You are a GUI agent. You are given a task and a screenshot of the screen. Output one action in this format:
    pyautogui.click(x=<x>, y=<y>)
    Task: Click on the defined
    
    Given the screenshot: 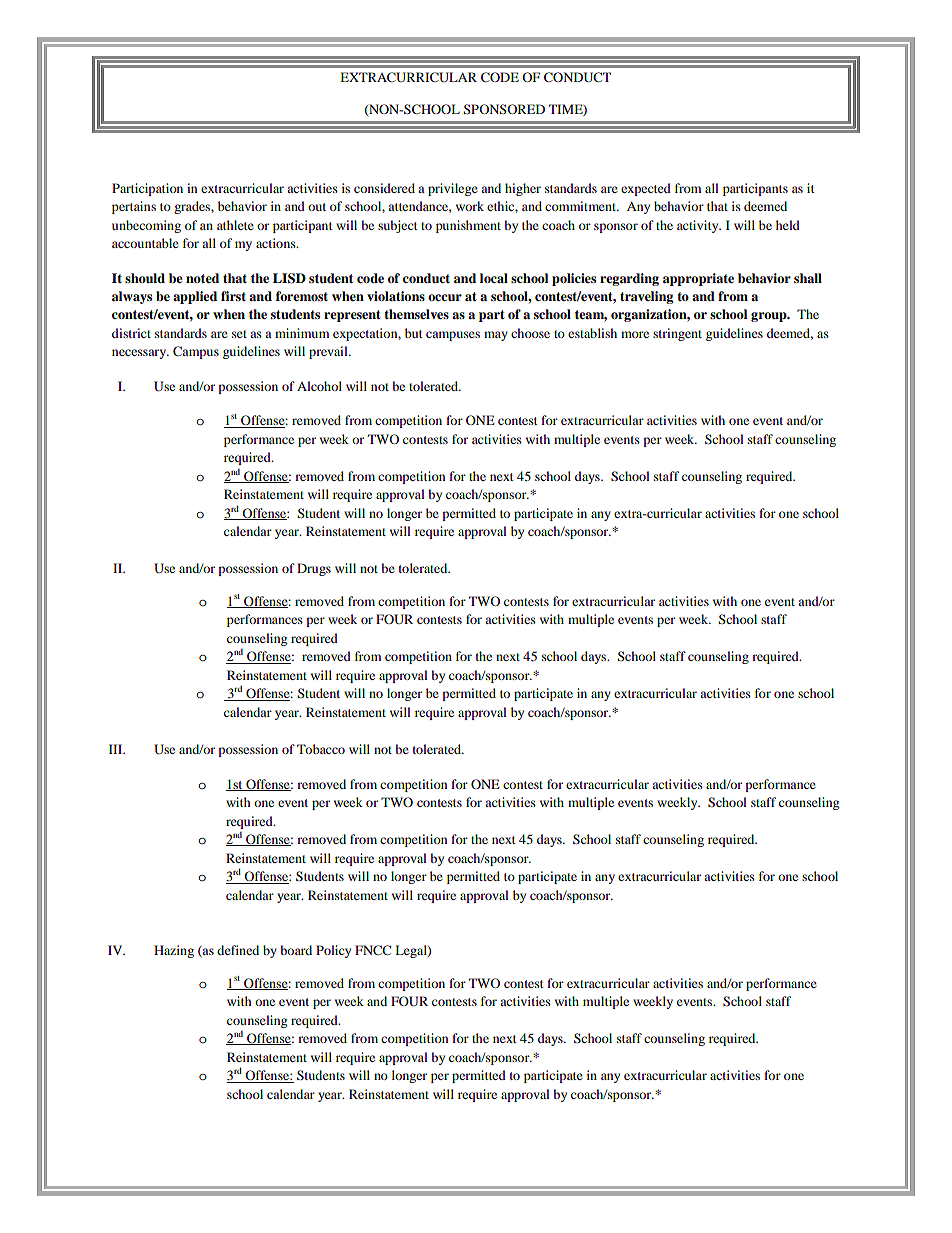 What is the action you would take?
    pyautogui.click(x=238, y=950)
